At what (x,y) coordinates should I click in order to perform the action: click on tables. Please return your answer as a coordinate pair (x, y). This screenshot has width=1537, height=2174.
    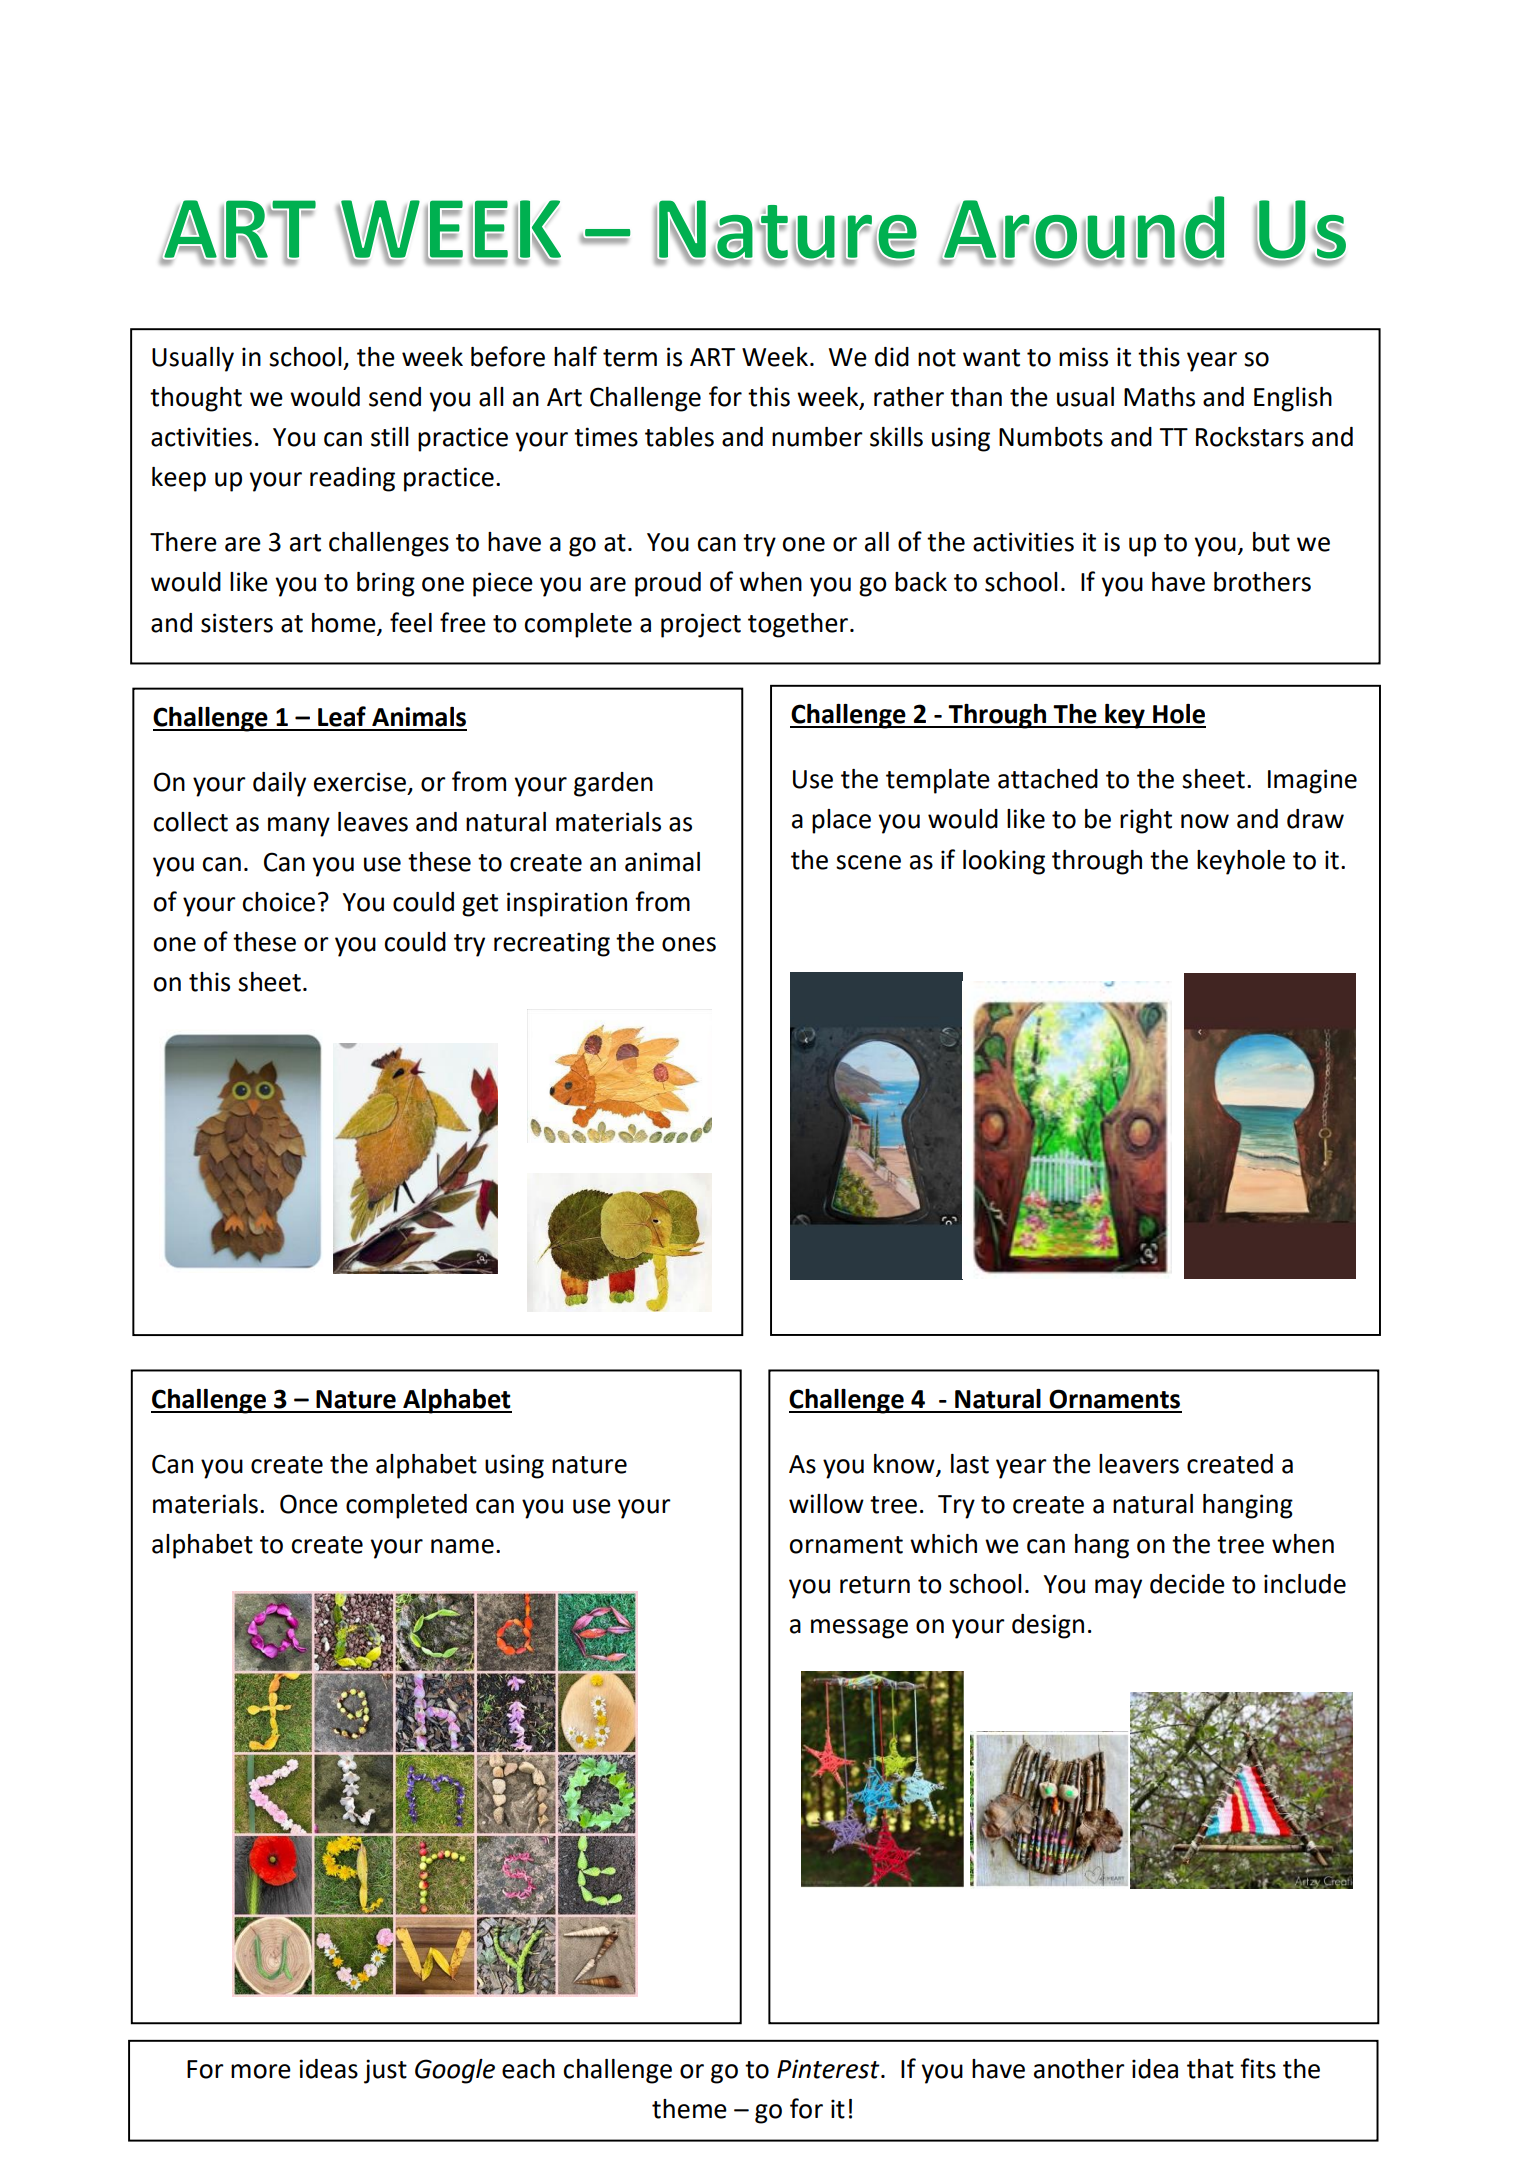
    Looking at the image, I should click on (679, 437).
